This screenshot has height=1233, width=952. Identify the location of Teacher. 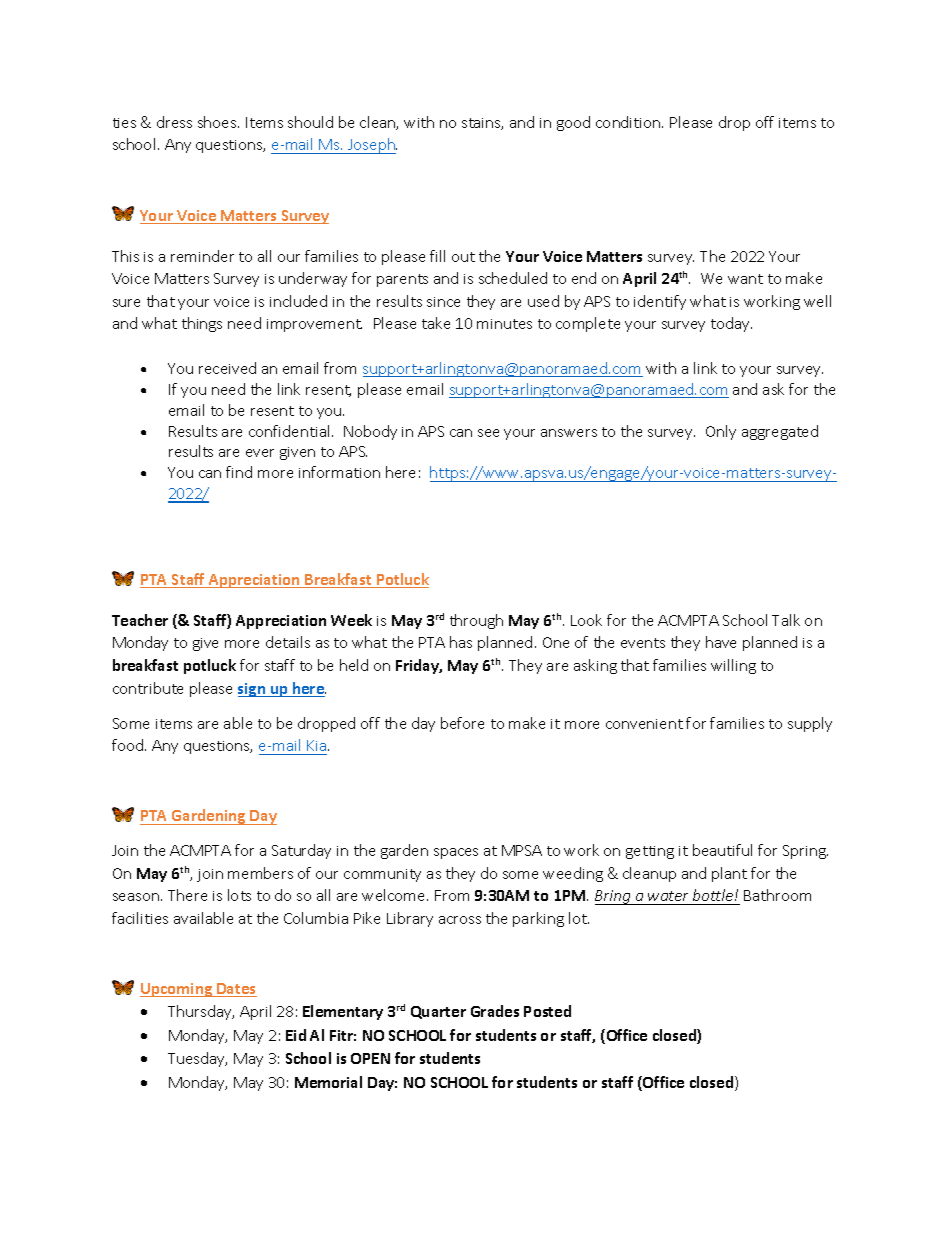
(140, 620).
